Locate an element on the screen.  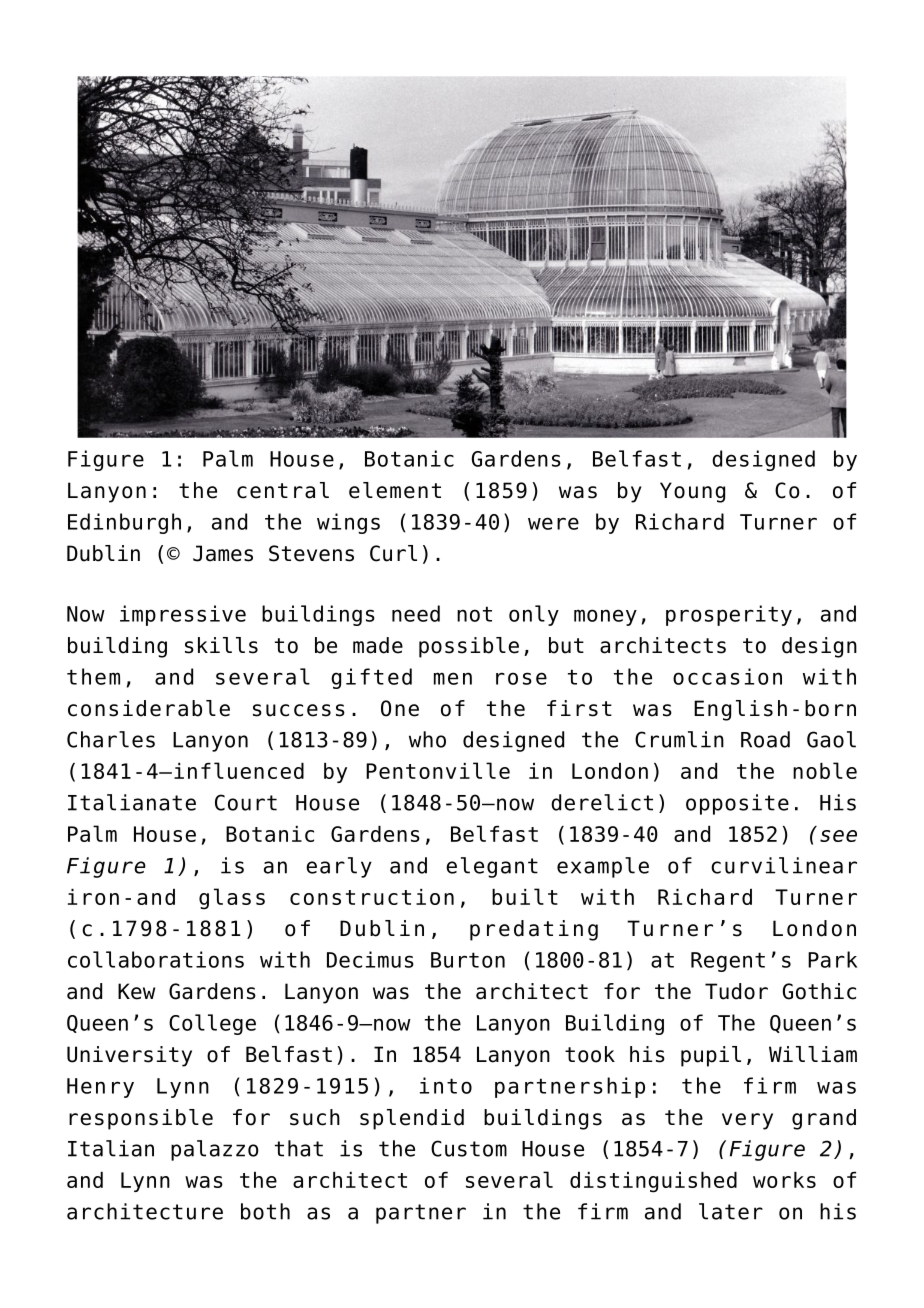
Edinburgh is located at coordinates (124, 523).
